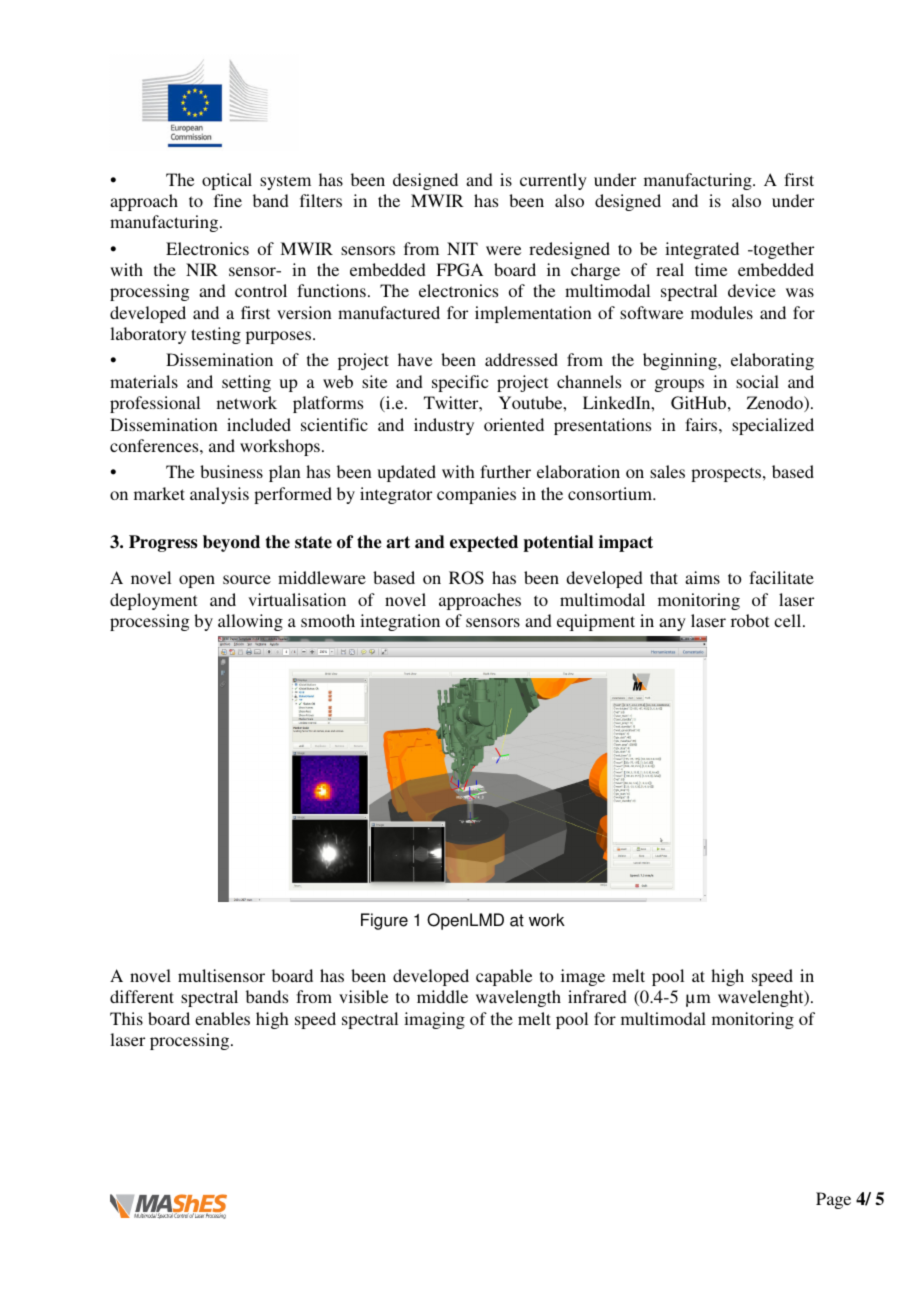 The height and width of the image is (1308, 924). What do you see at coordinates (503, 250) in the image?
I see `were` at bounding box center [503, 250].
